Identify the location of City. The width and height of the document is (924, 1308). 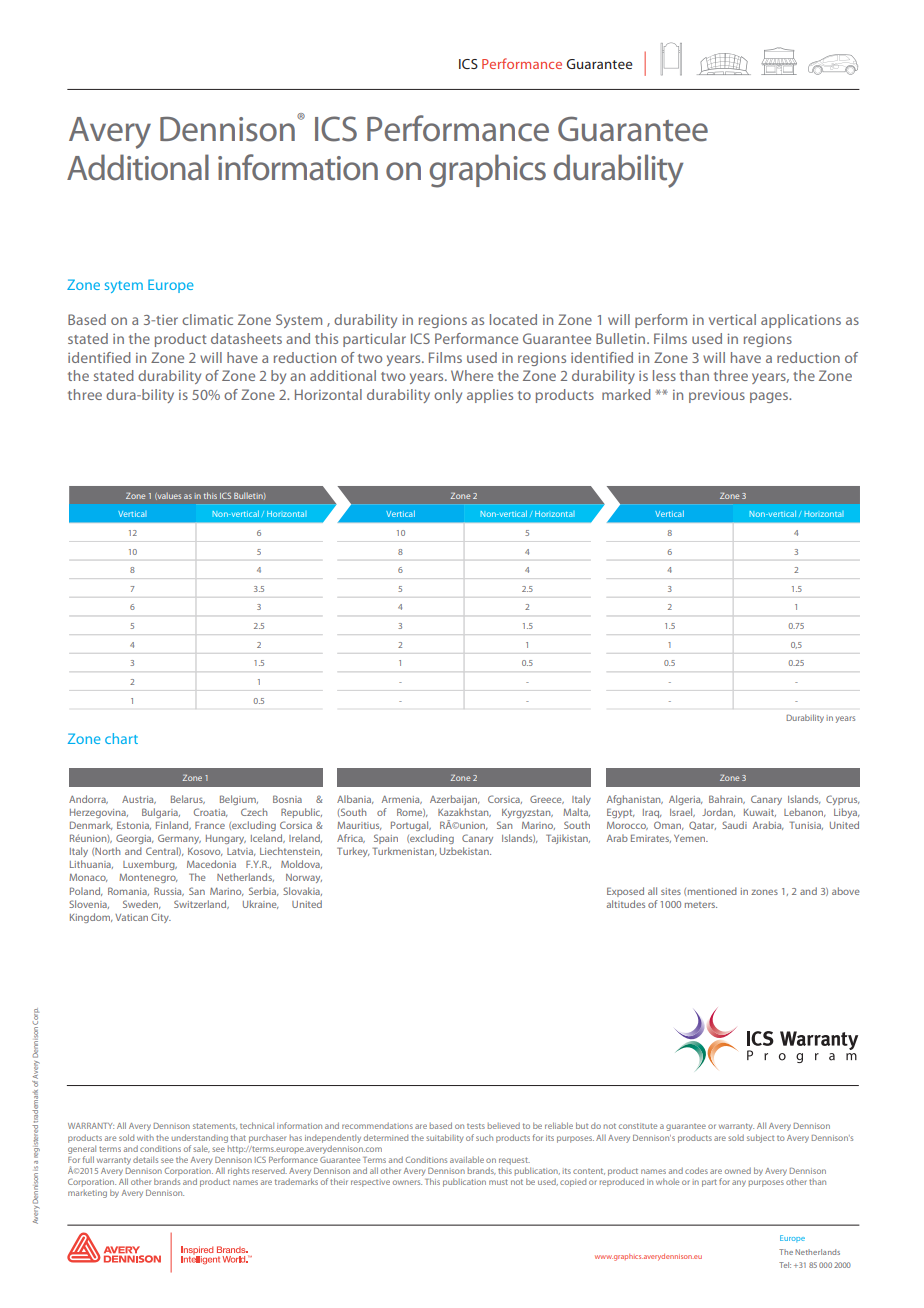
(161, 918).
